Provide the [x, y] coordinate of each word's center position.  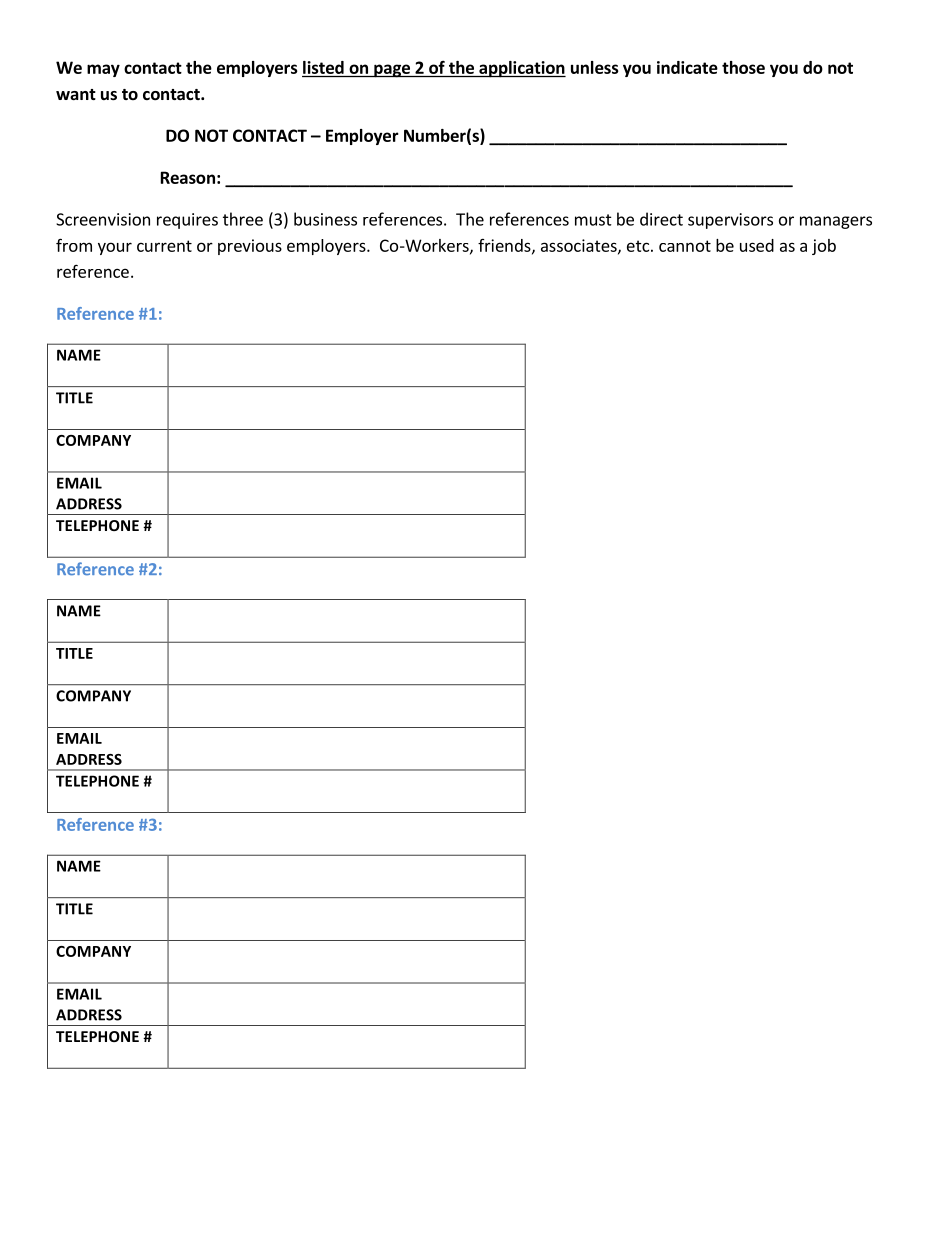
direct [661, 219]
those [743, 67]
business [325, 219]
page [392, 71]
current [164, 246]
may [103, 70]
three [243, 219]
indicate [687, 67]
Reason [188, 177]
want [76, 94]
